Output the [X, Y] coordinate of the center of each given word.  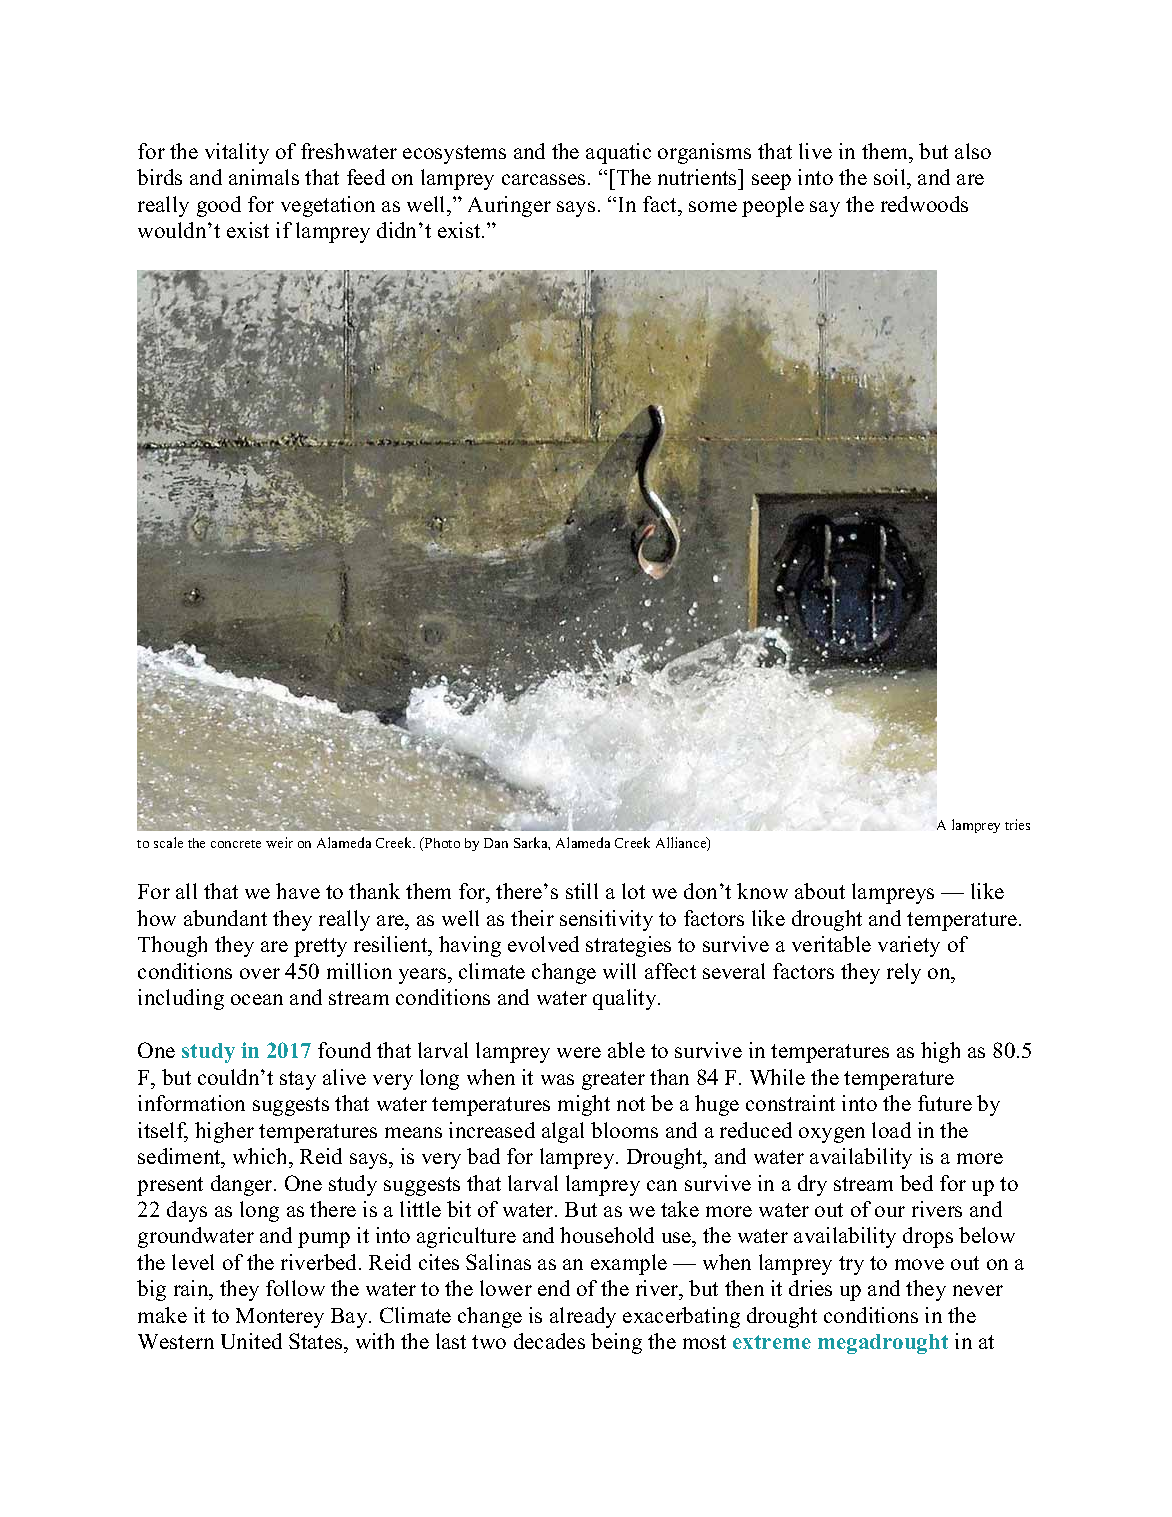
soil [891, 179]
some [713, 206]
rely [904, 973]
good [219, 206]
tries [1017, 824]
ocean [257, 999]
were [579, 1052]
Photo [441, 842]
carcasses [543, 179]
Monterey [280, 1318]
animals [264, 177]
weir [279, 842]
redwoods [924, 204]
